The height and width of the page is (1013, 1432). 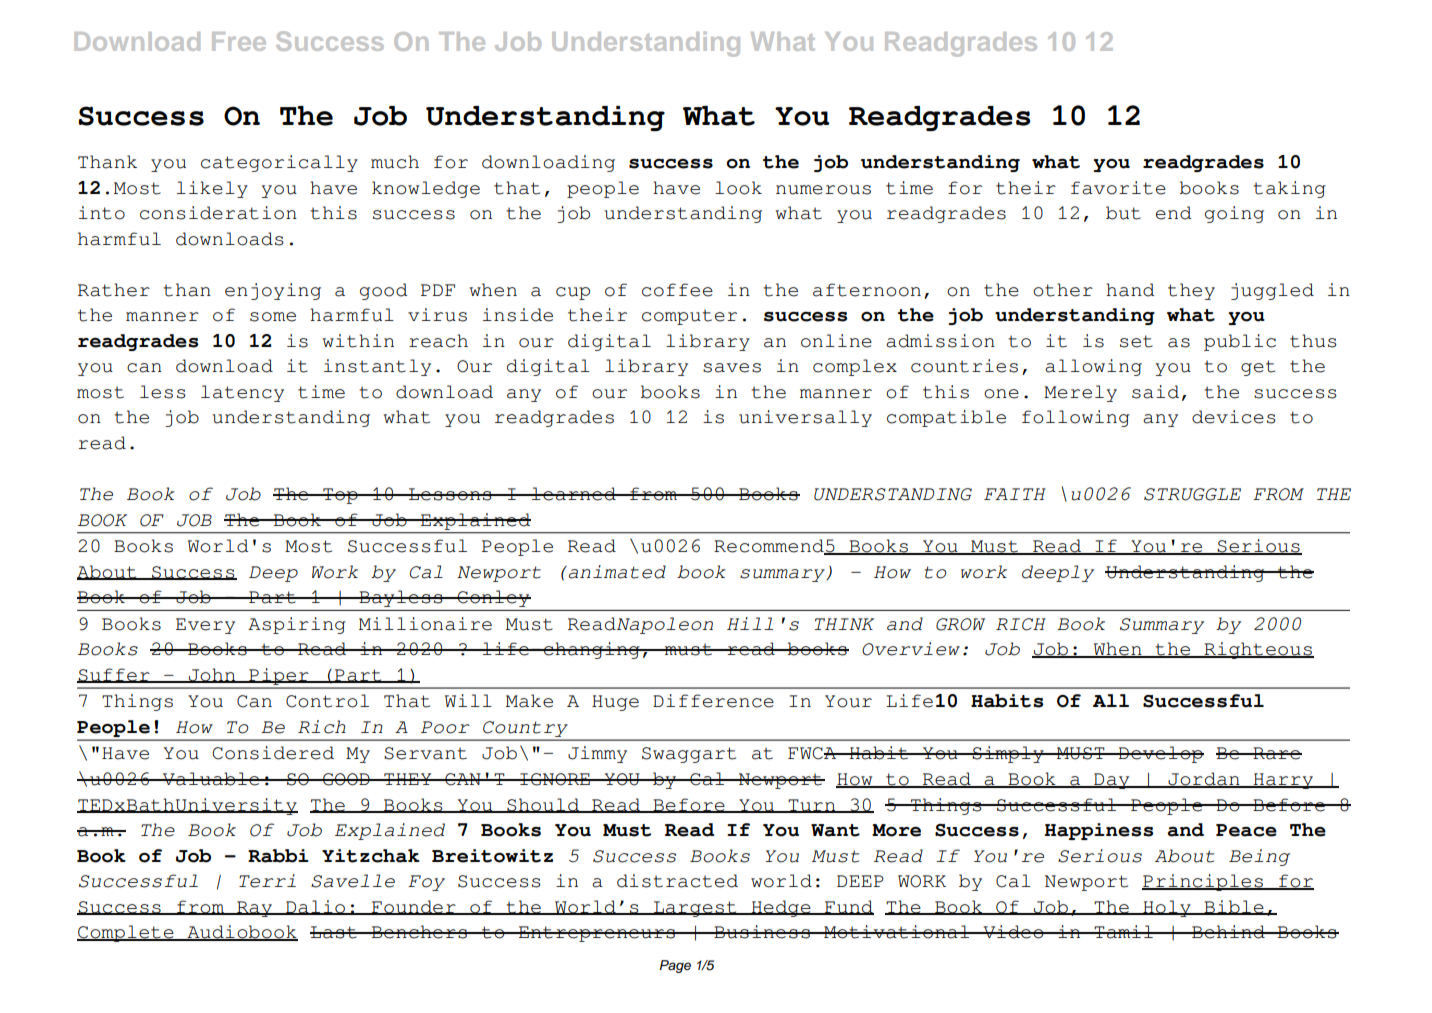 What do you see at coordinates (574, 494) in the page?
I see `learned` at bounding box center [574, 494].
